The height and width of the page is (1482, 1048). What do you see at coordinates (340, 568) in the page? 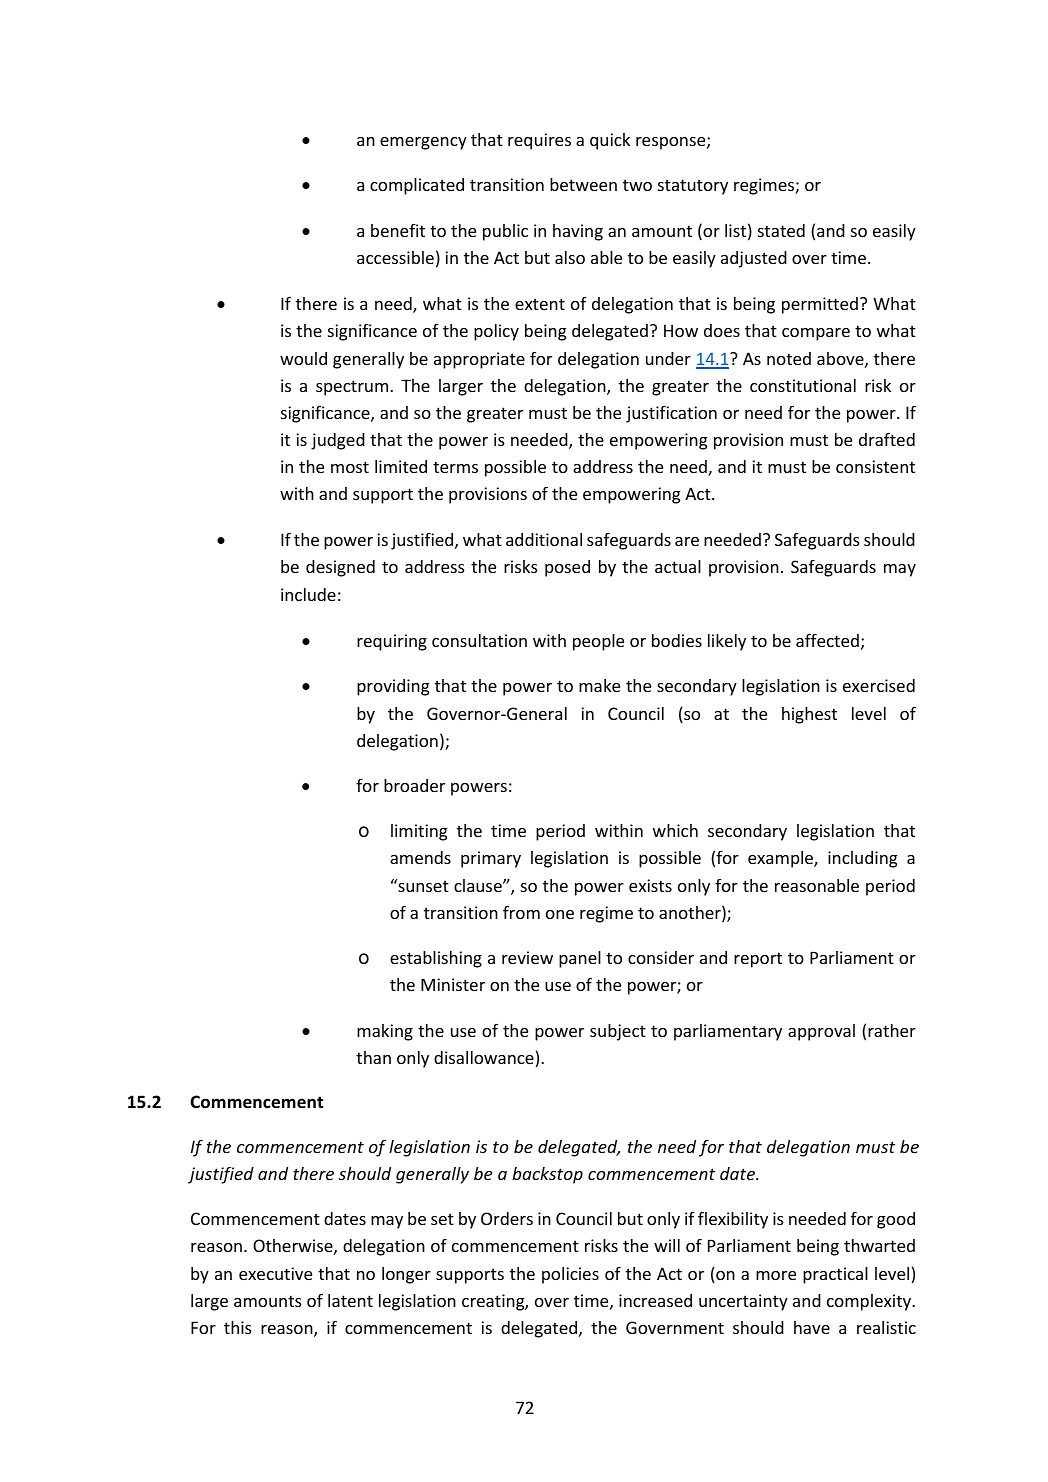
I see `designed` at bounding box center [340, 568].
